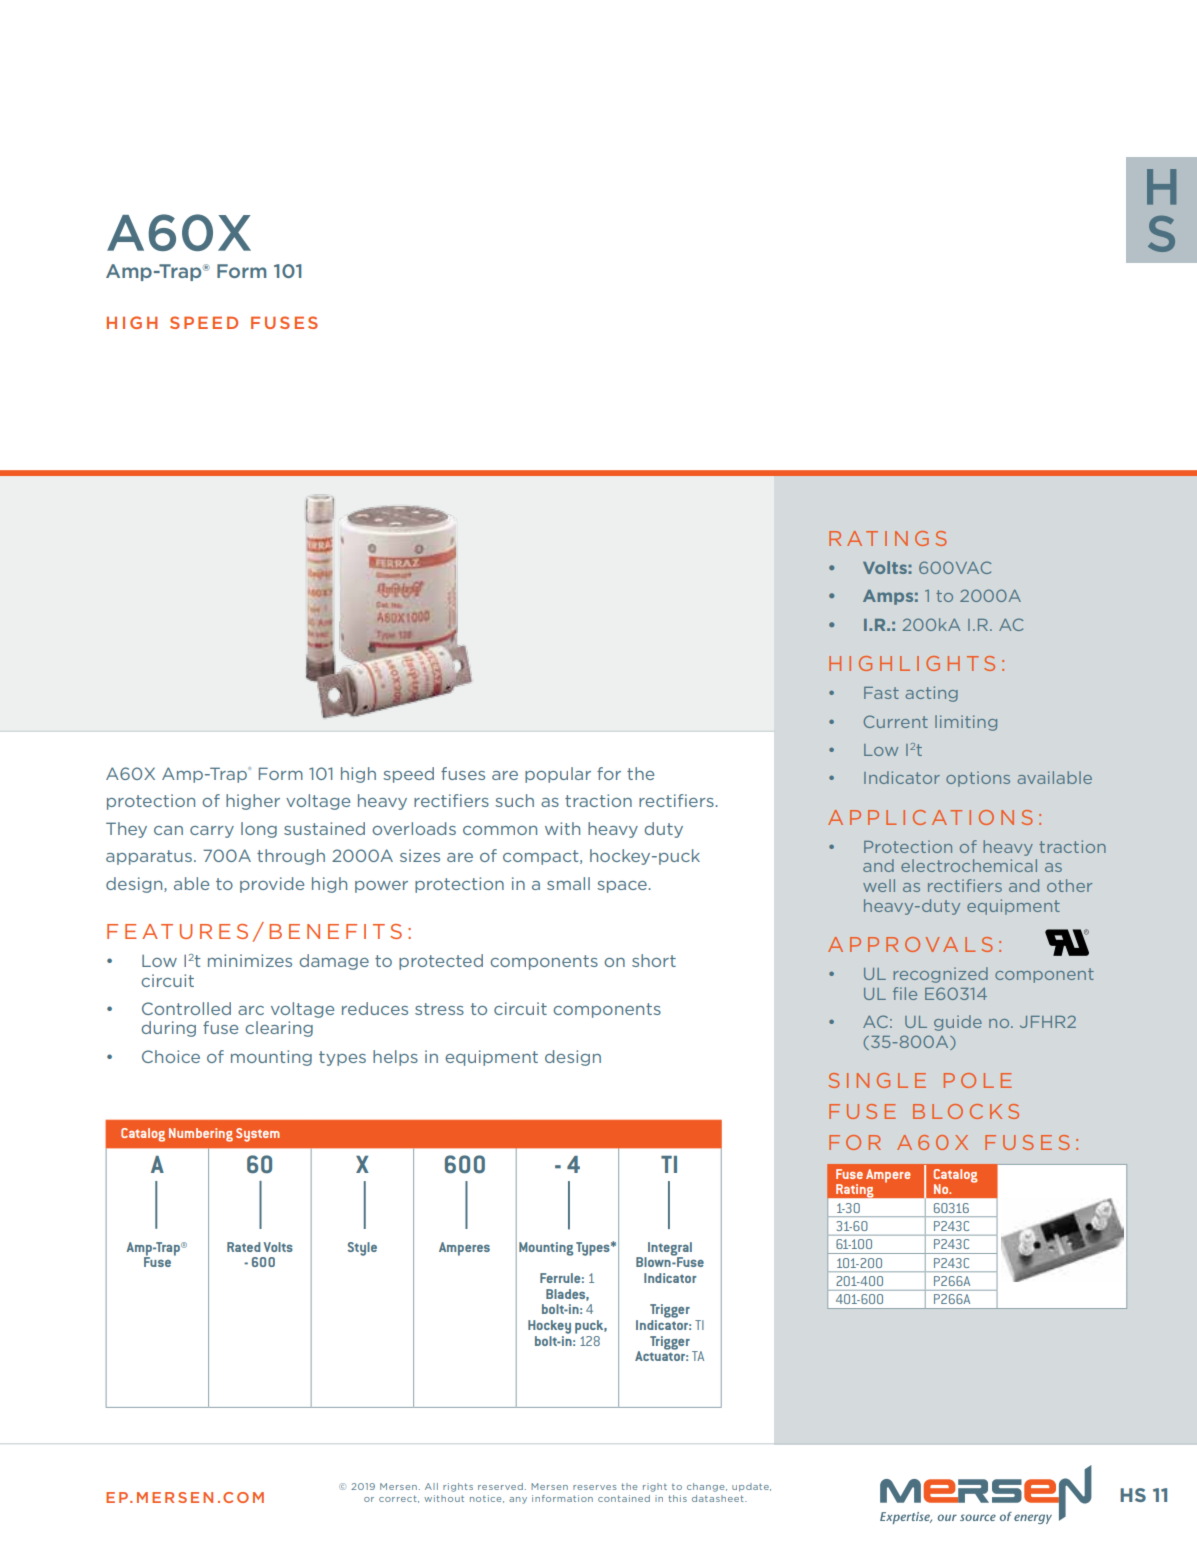 The width and height of the image is (1197, 1550). I want to click on System, so click(258, 1135).
